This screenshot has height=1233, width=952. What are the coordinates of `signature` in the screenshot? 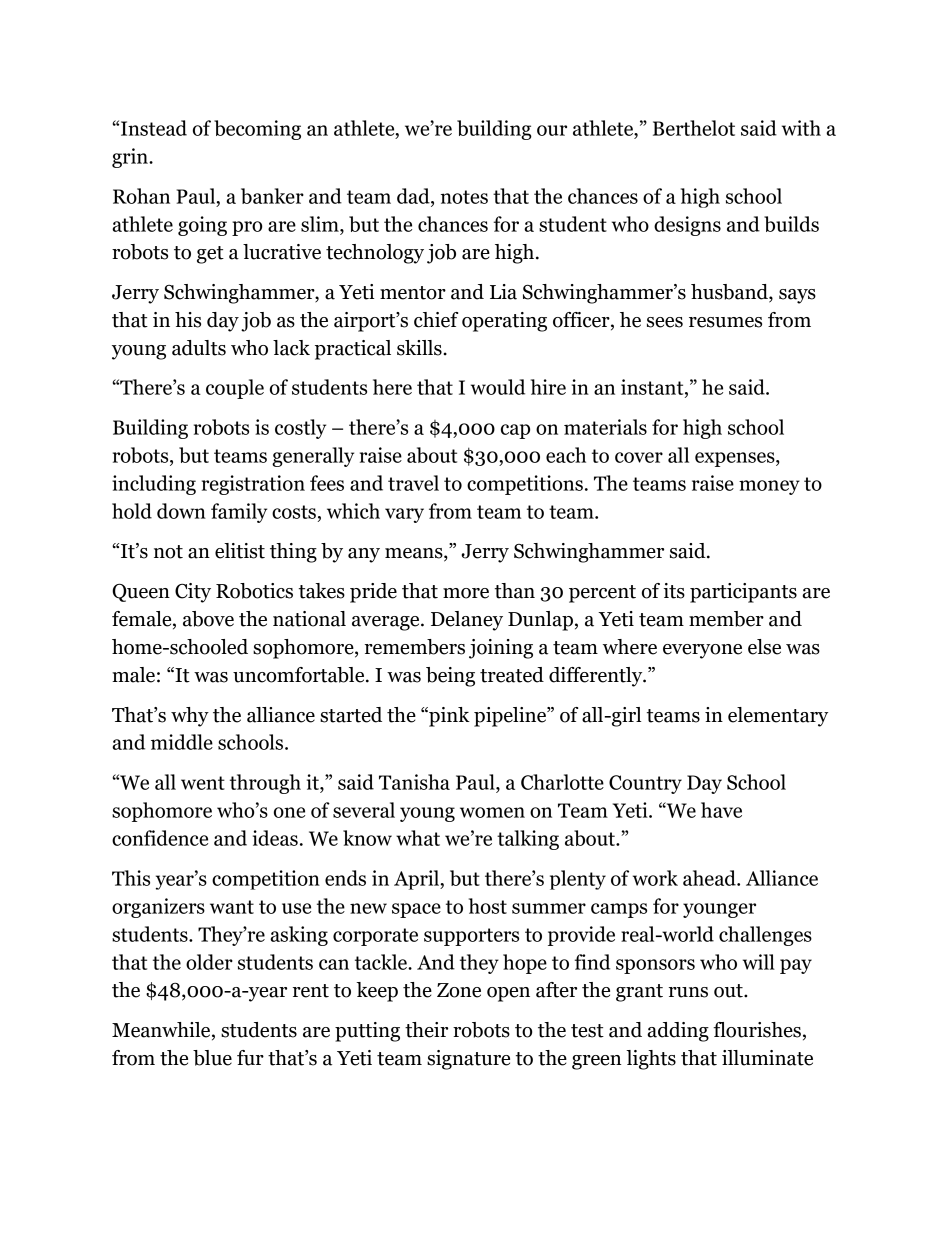 It's located at (468, 1060).
